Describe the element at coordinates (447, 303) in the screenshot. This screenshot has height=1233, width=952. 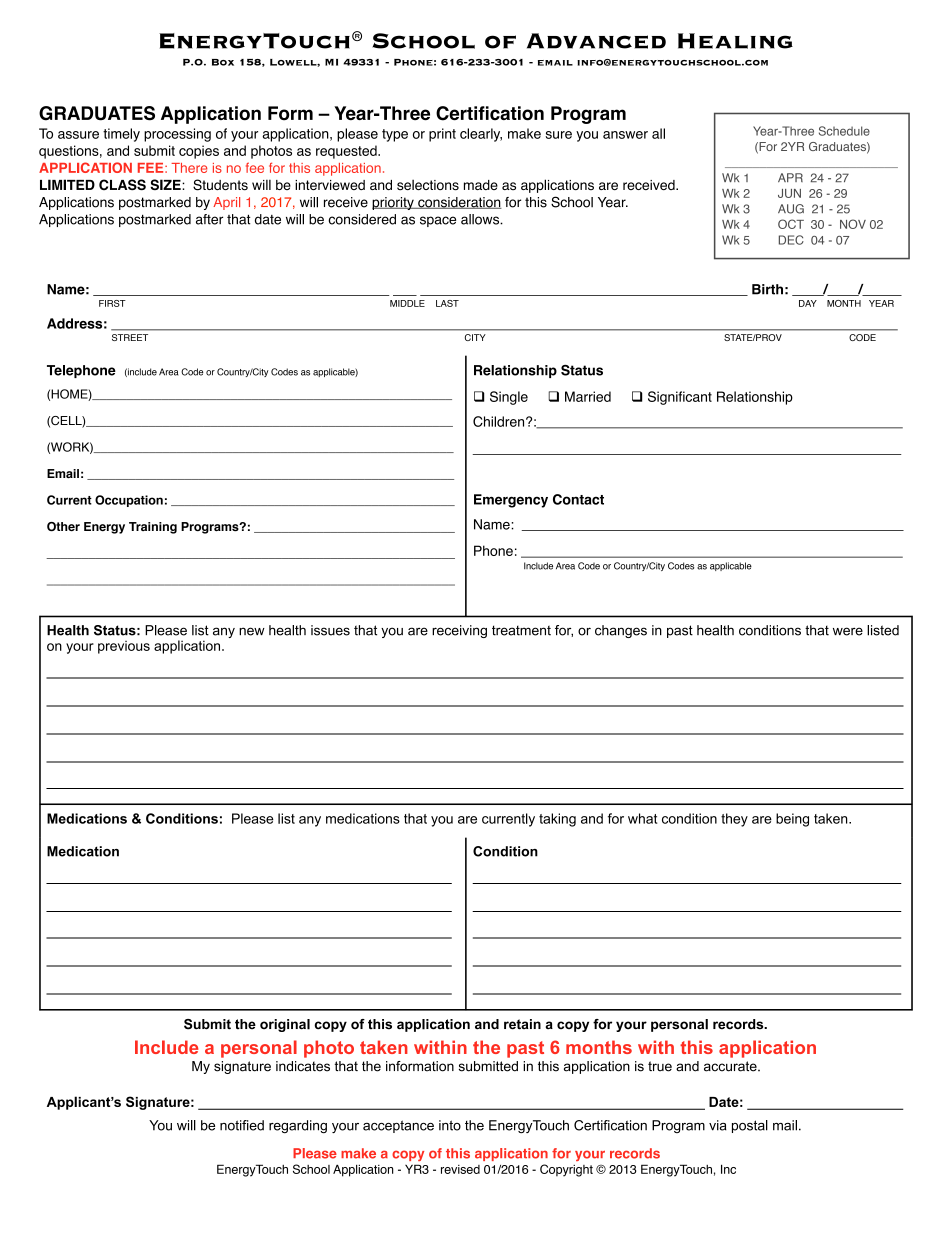
I see `LAST` at that location.
